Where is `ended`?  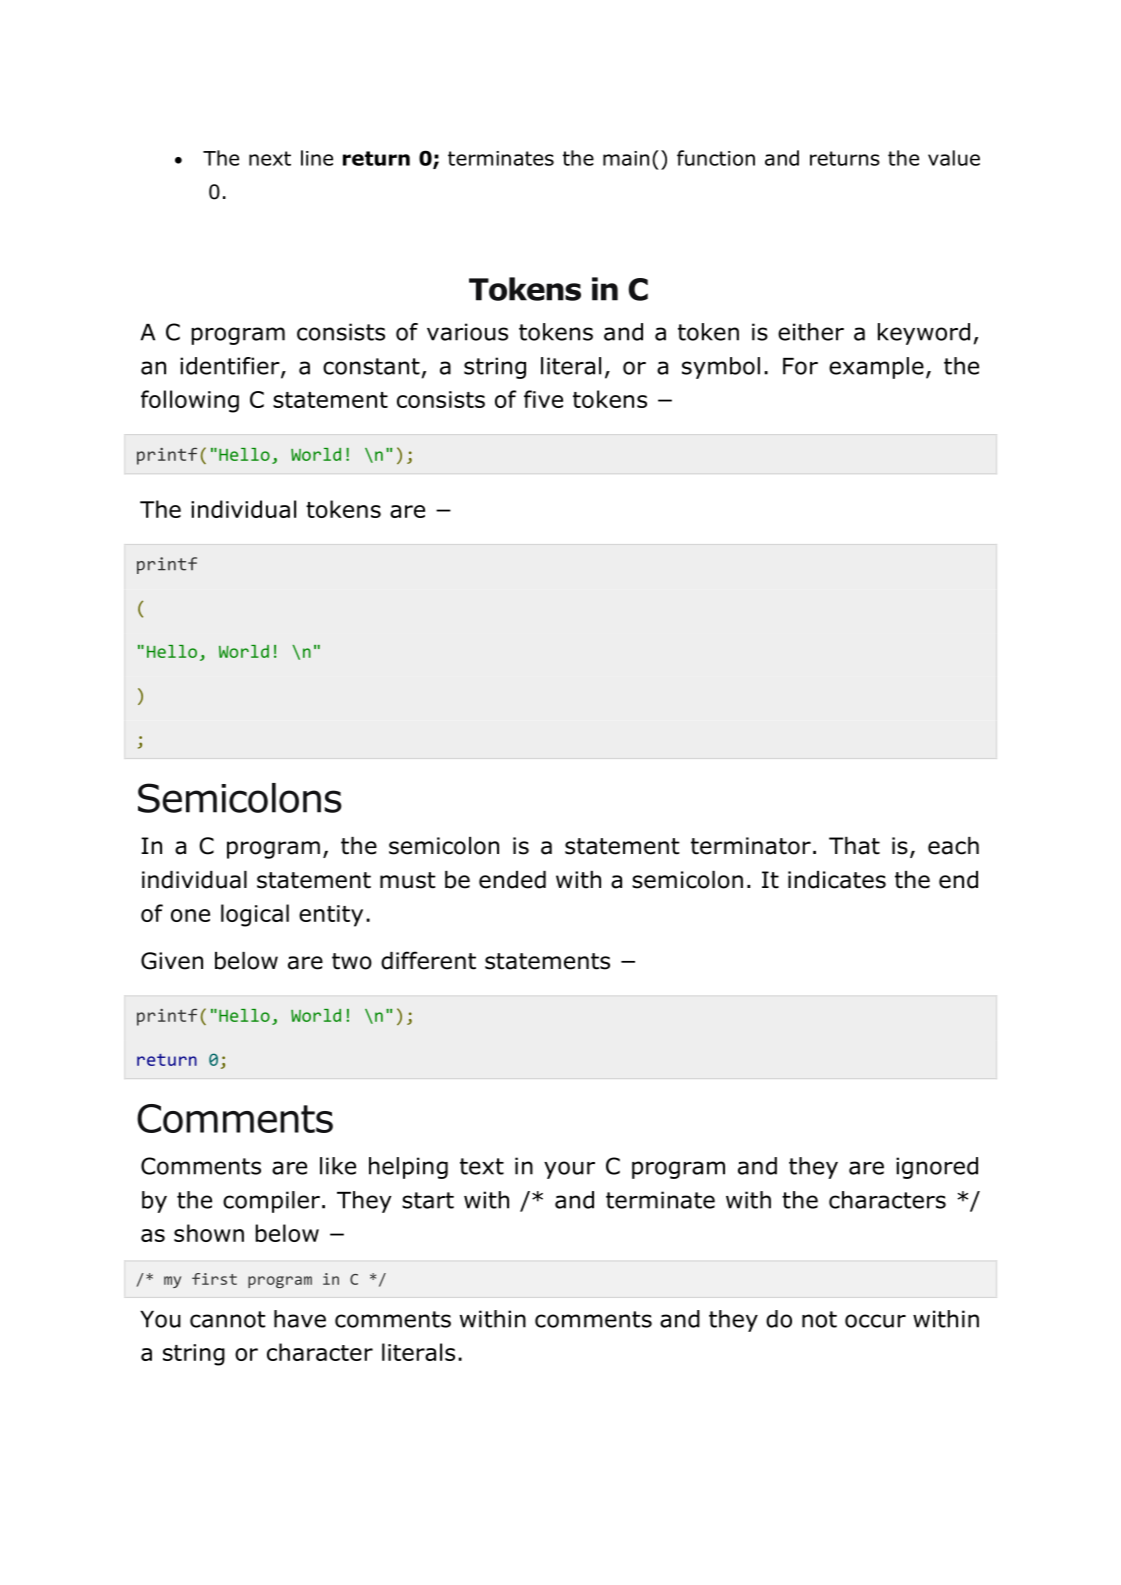
ended is located at coordinates (512, 880).
